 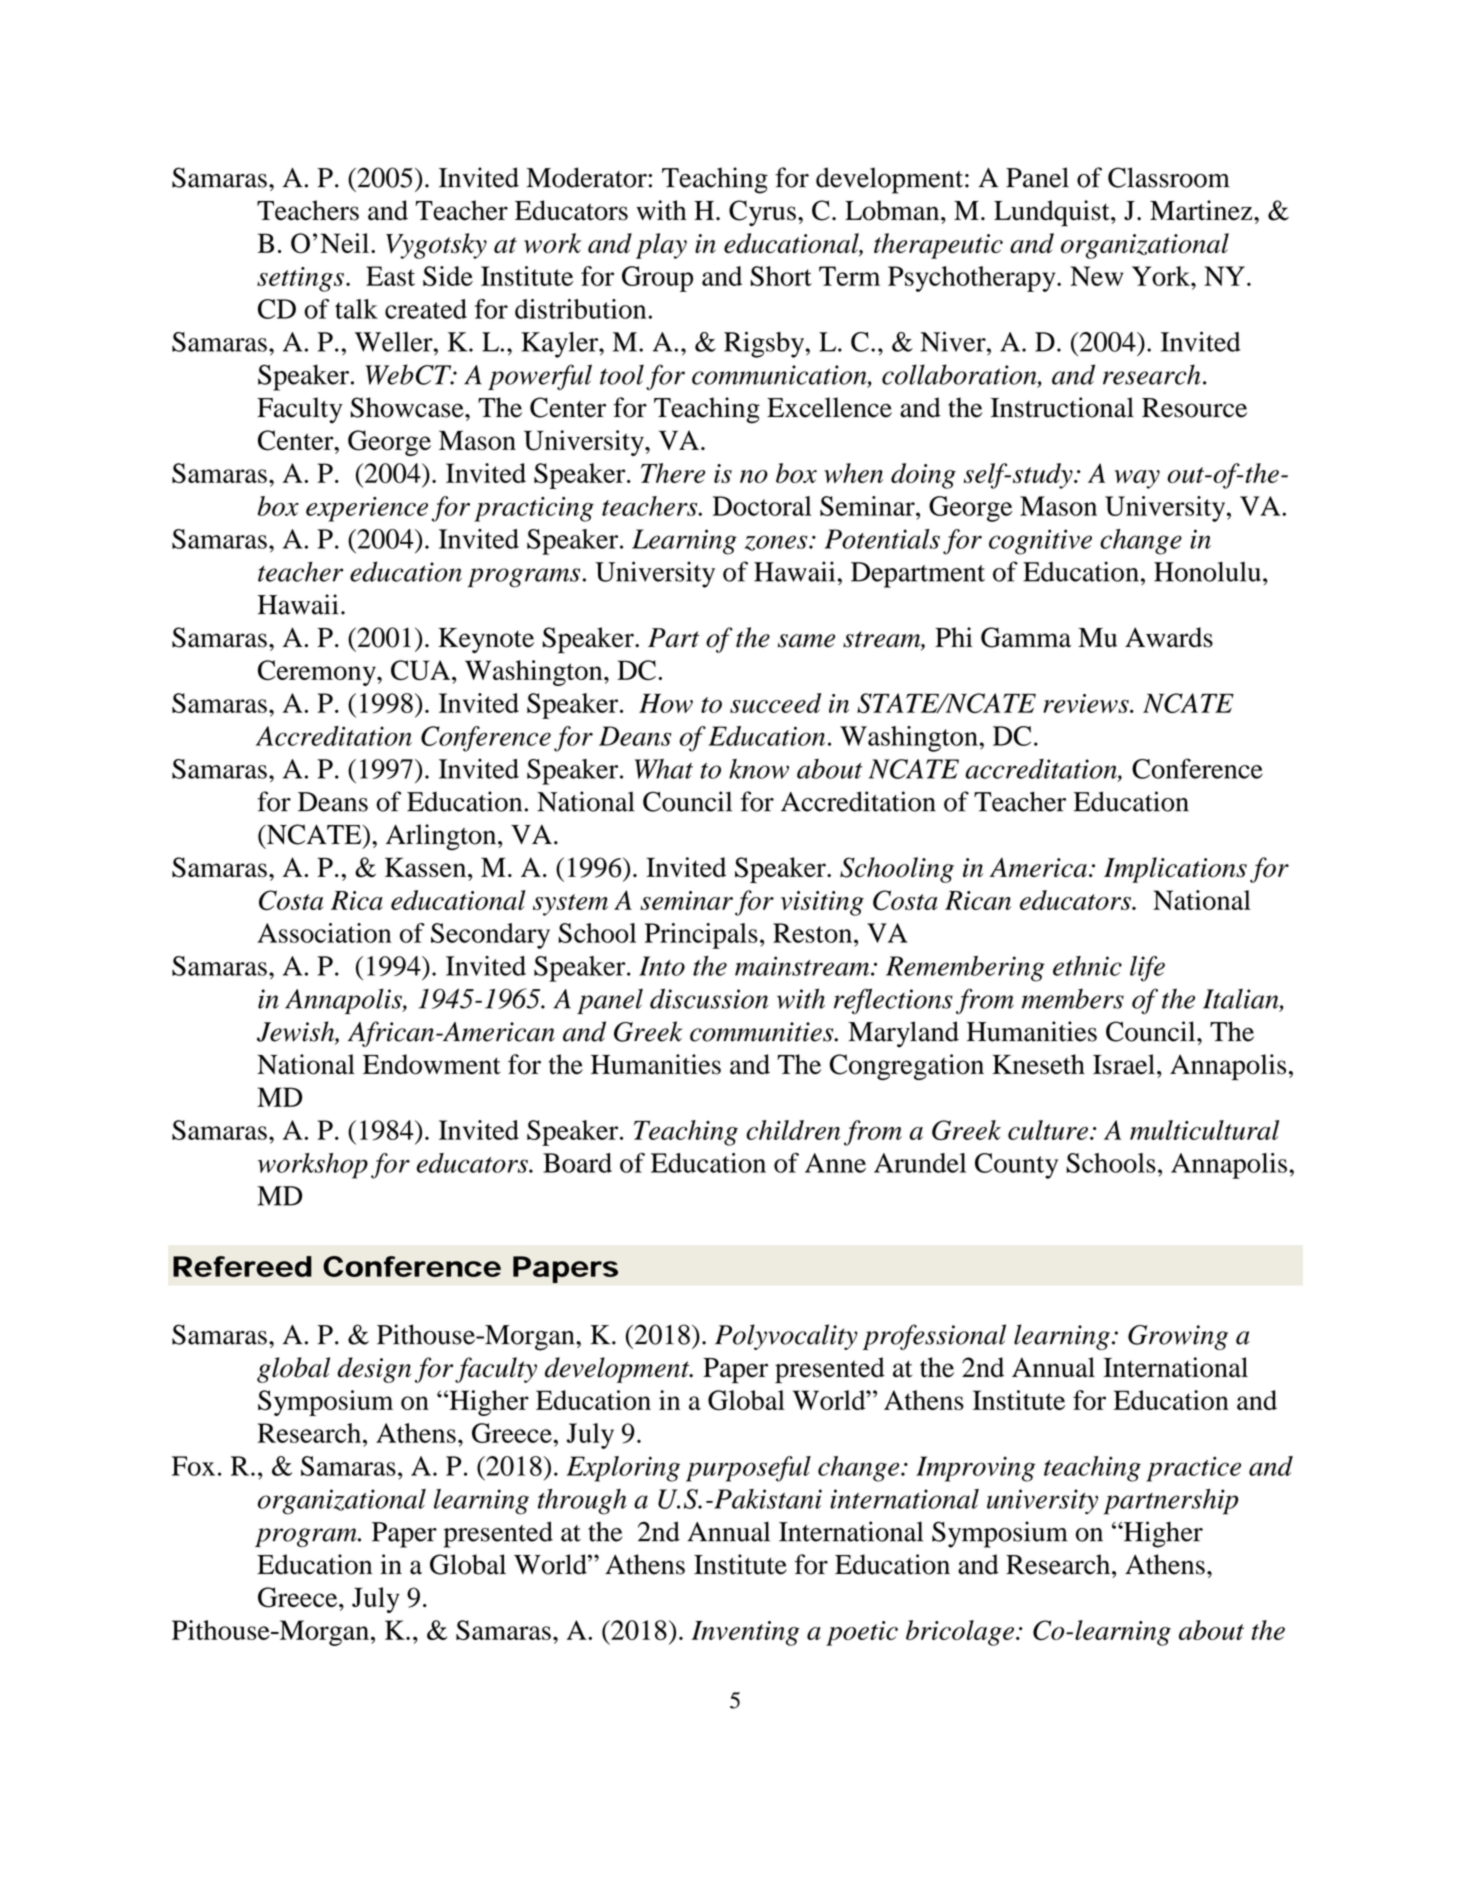 What do you see at coordinates (1137, 479) in the document?
I see `way` at bounding box center [1137, 479].
